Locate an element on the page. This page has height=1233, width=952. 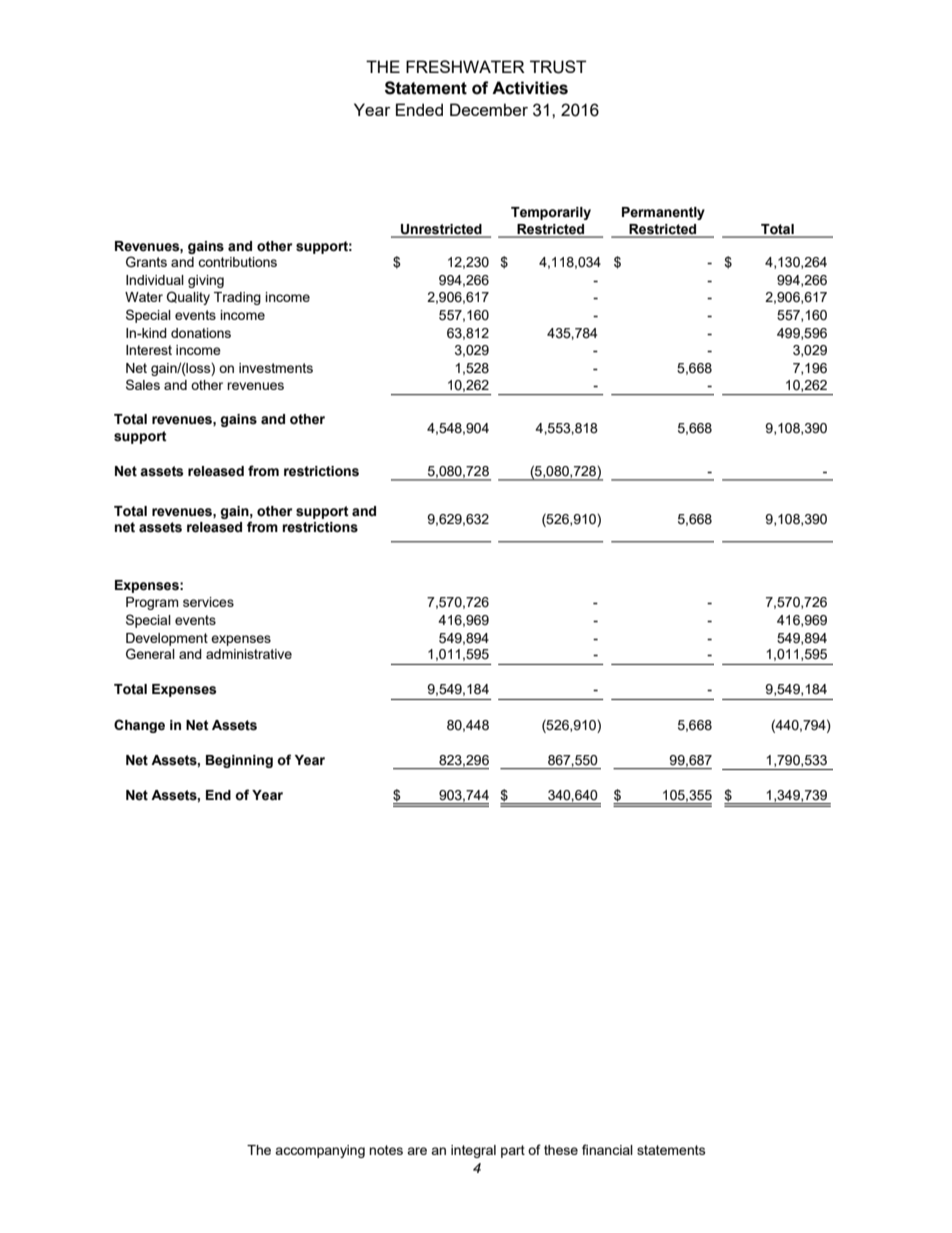
TRUST is located at coordinates (558, 67).
